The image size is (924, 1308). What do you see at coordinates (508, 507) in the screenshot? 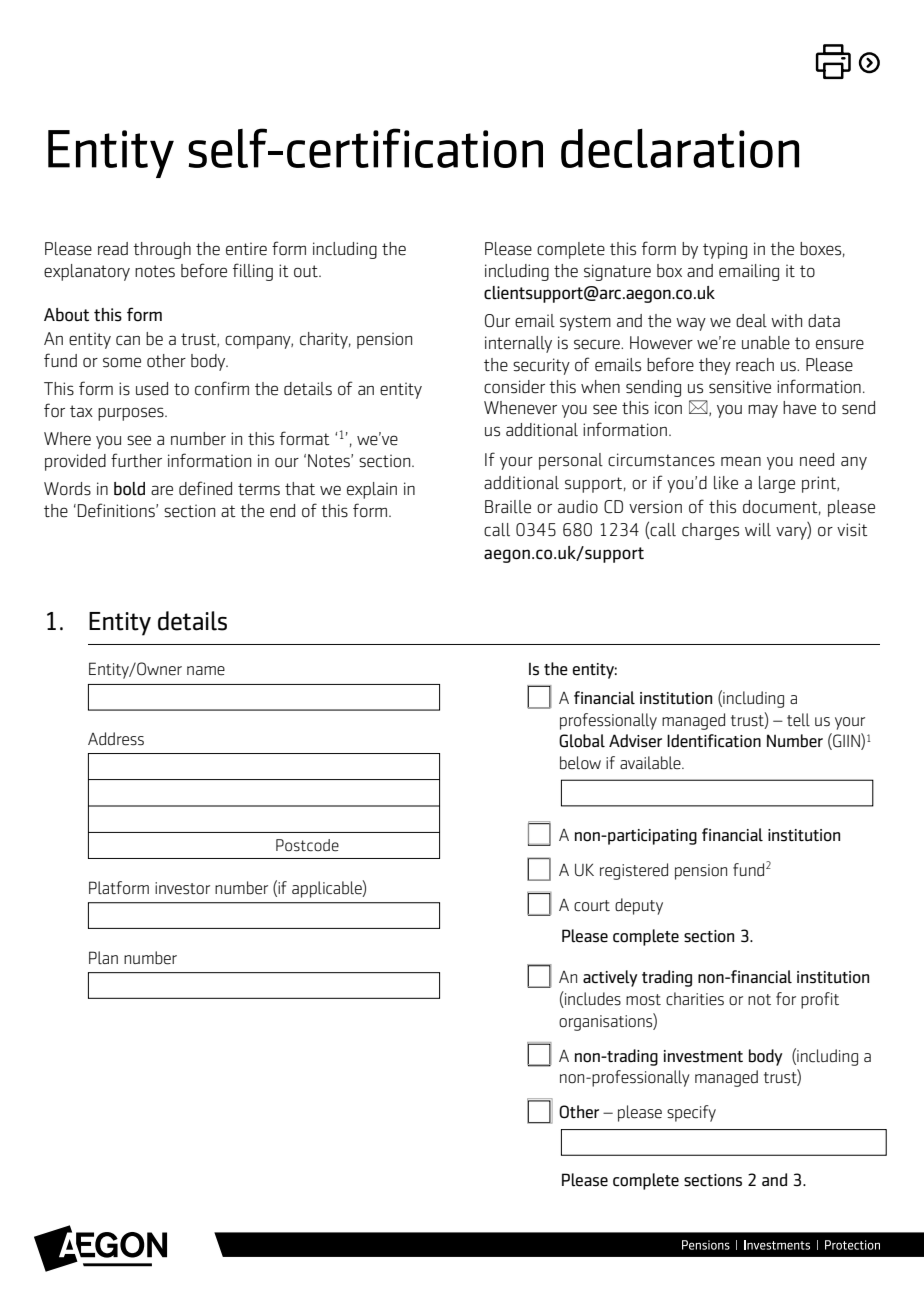
I see `Braille` at bounding box center [508, 507].
